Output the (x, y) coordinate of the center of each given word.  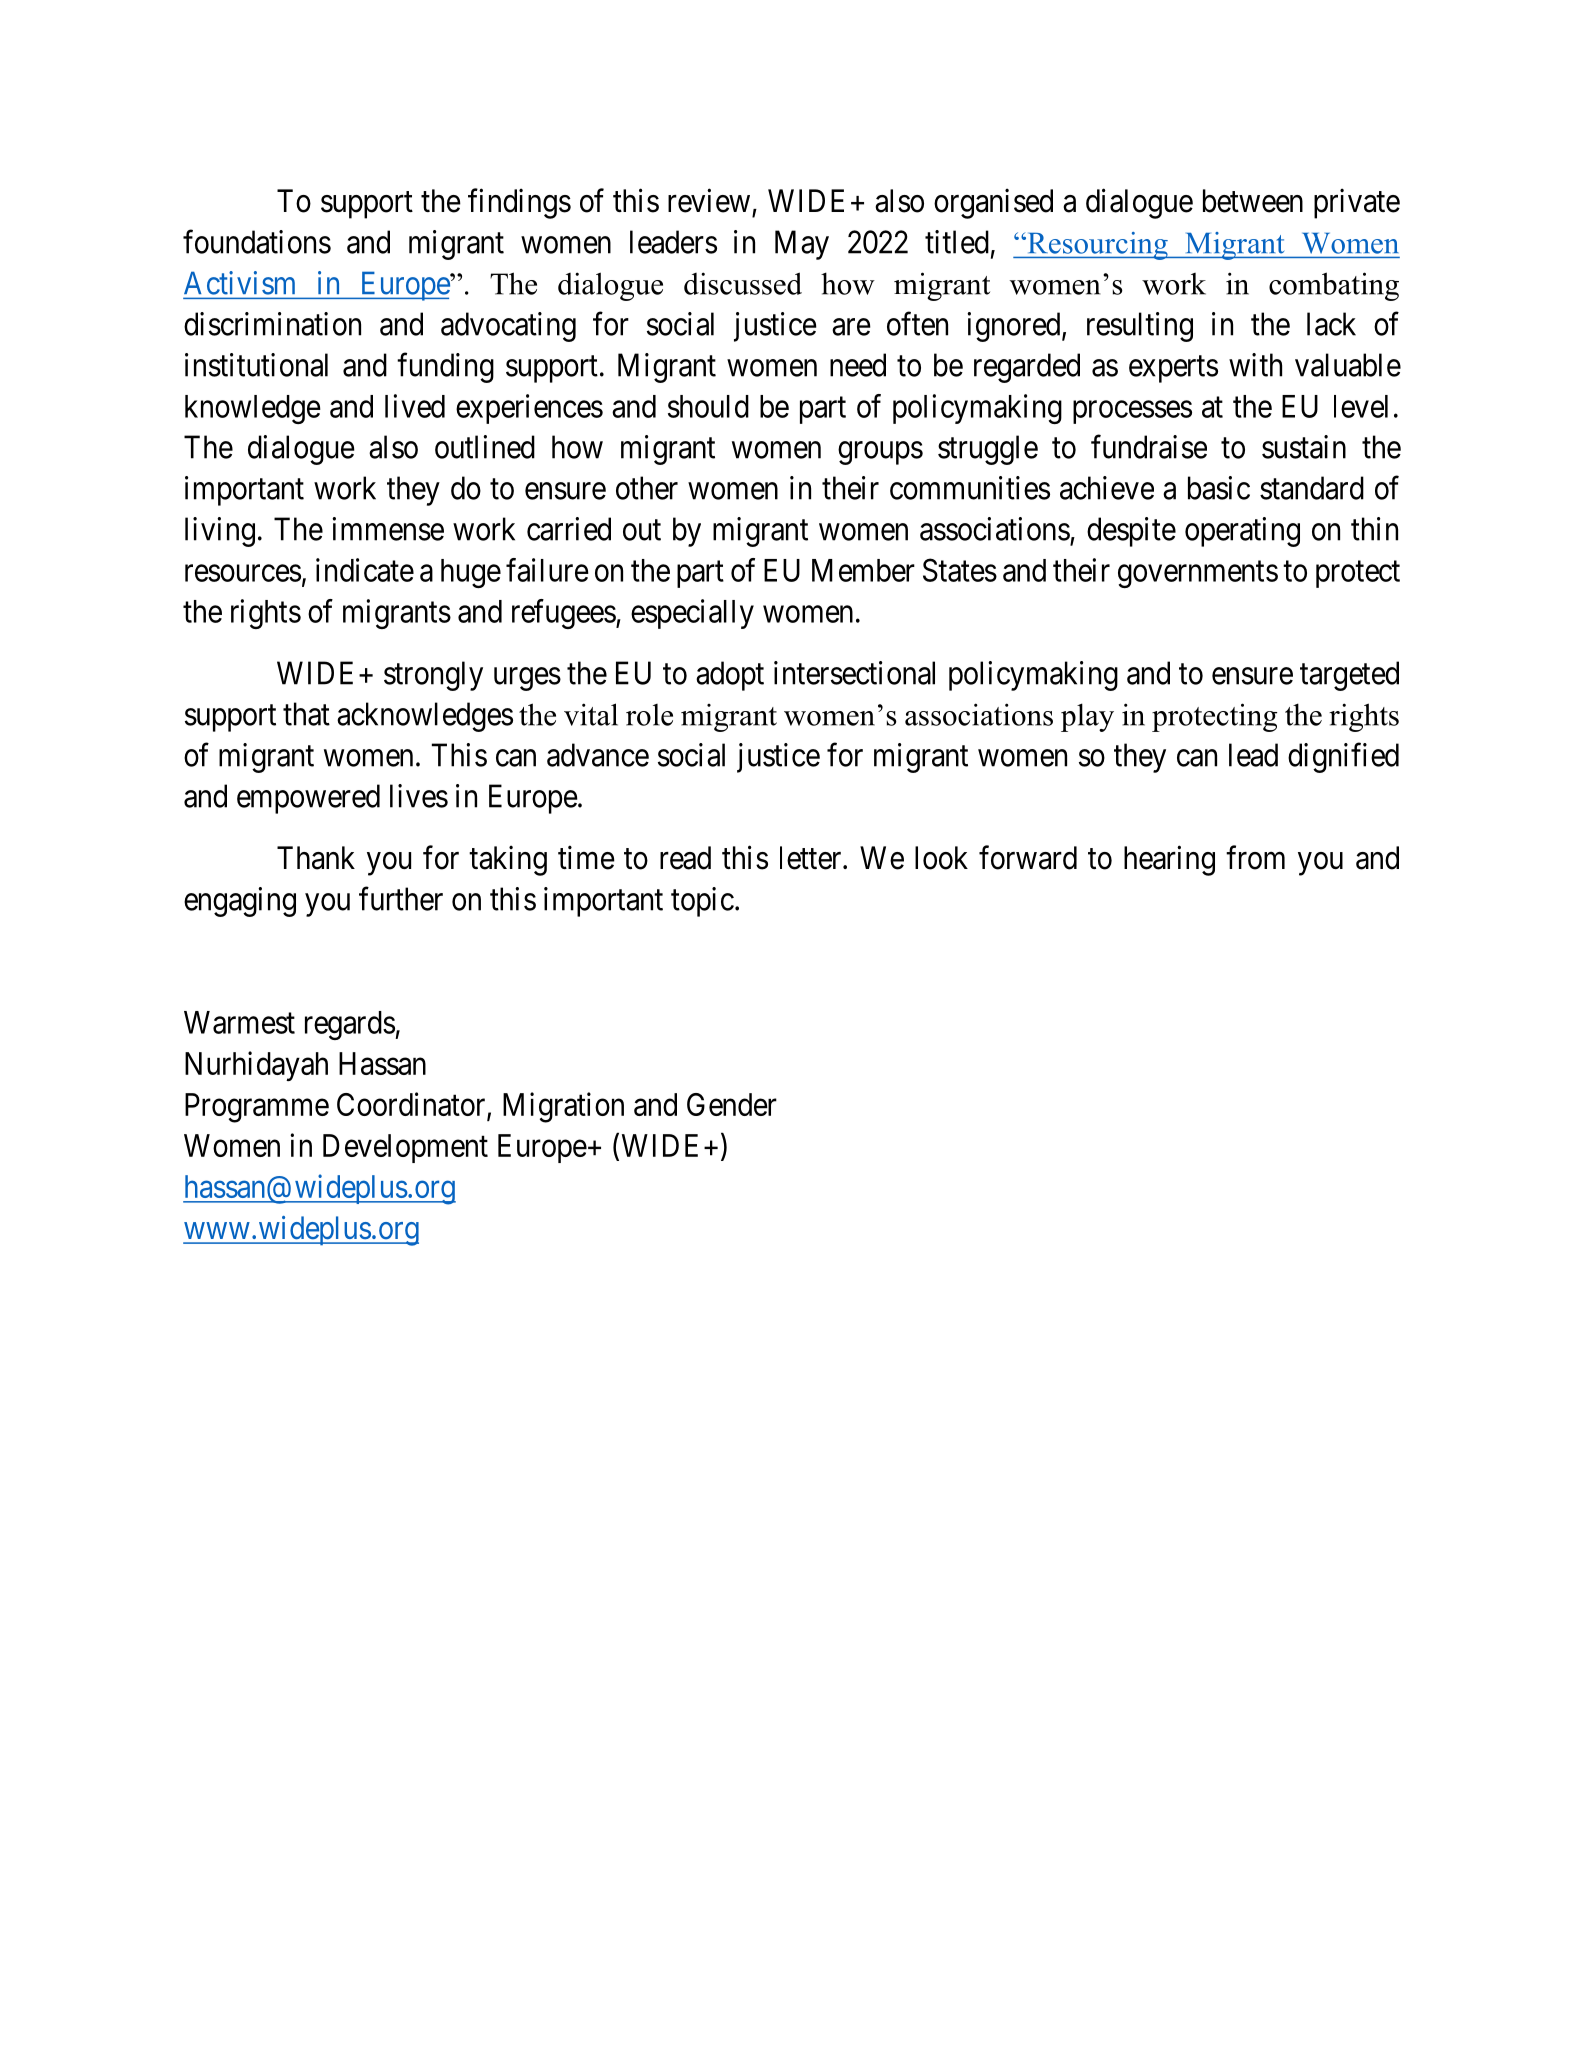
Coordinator (412, 1105)
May (802, 245)
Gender (732, 1104)
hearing (1169, 860)
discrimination (272, 324)
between (1253, 201)
